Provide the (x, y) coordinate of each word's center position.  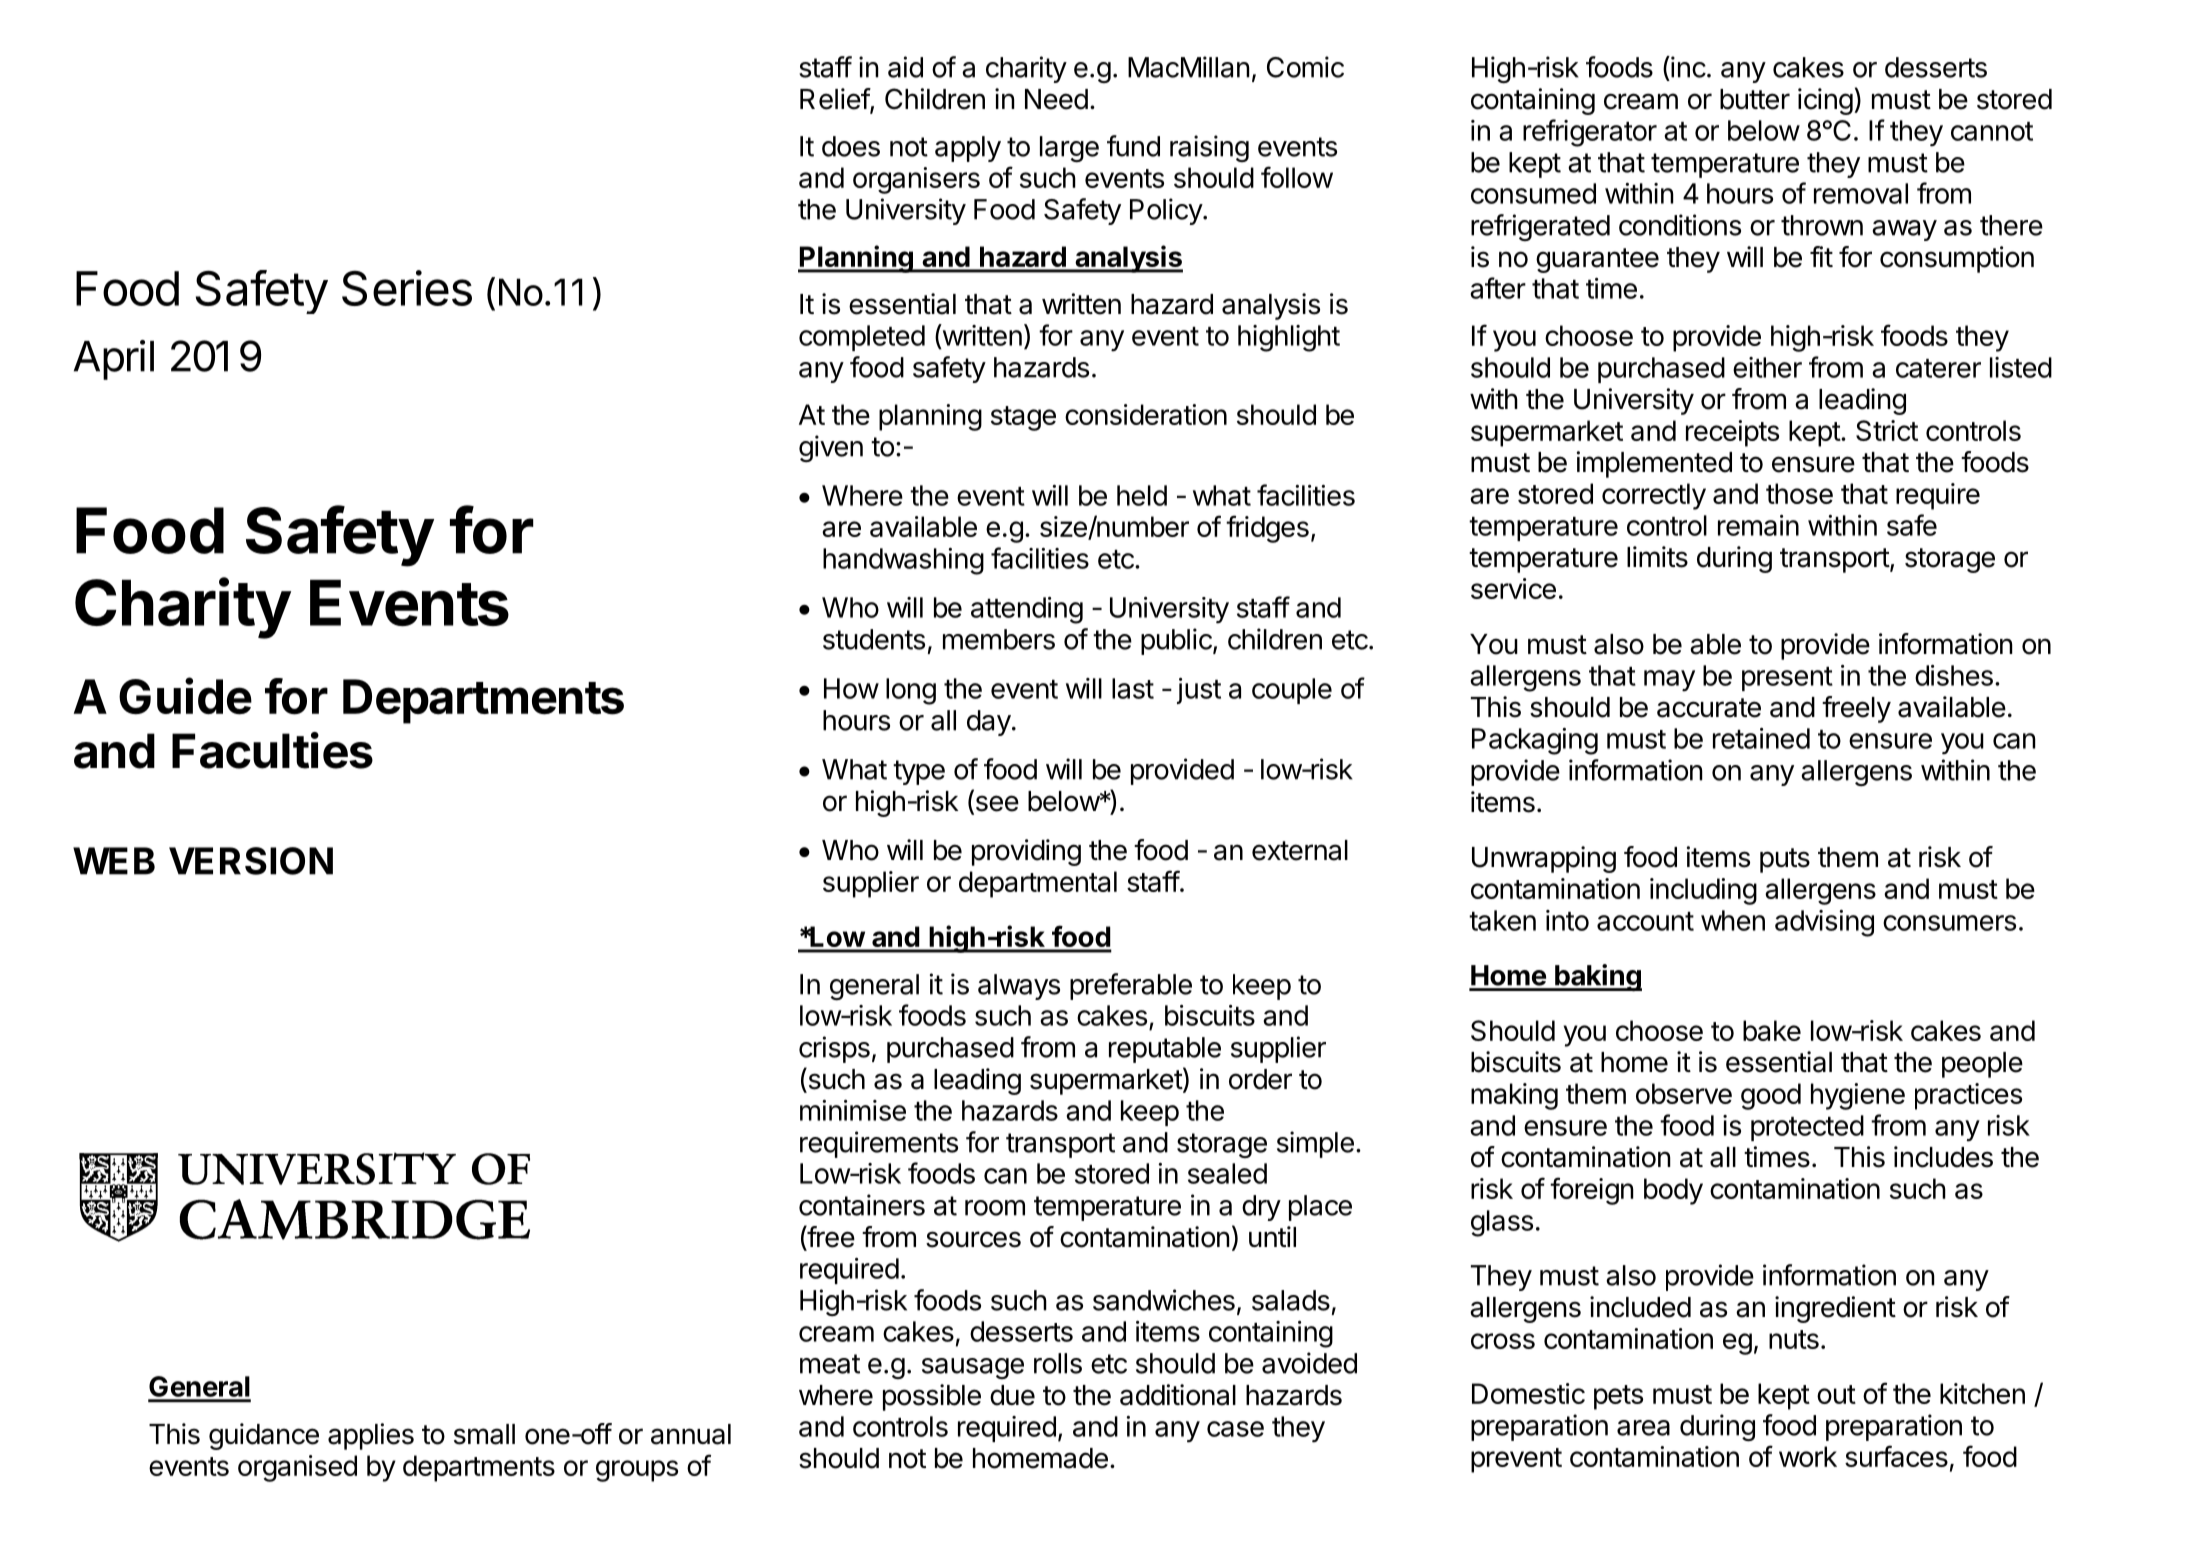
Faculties (272, 750)
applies (371, 1436)
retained (1761, 738)
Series (407, 288)
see (996, 804)
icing (1825, 101)
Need (1056, 99)
